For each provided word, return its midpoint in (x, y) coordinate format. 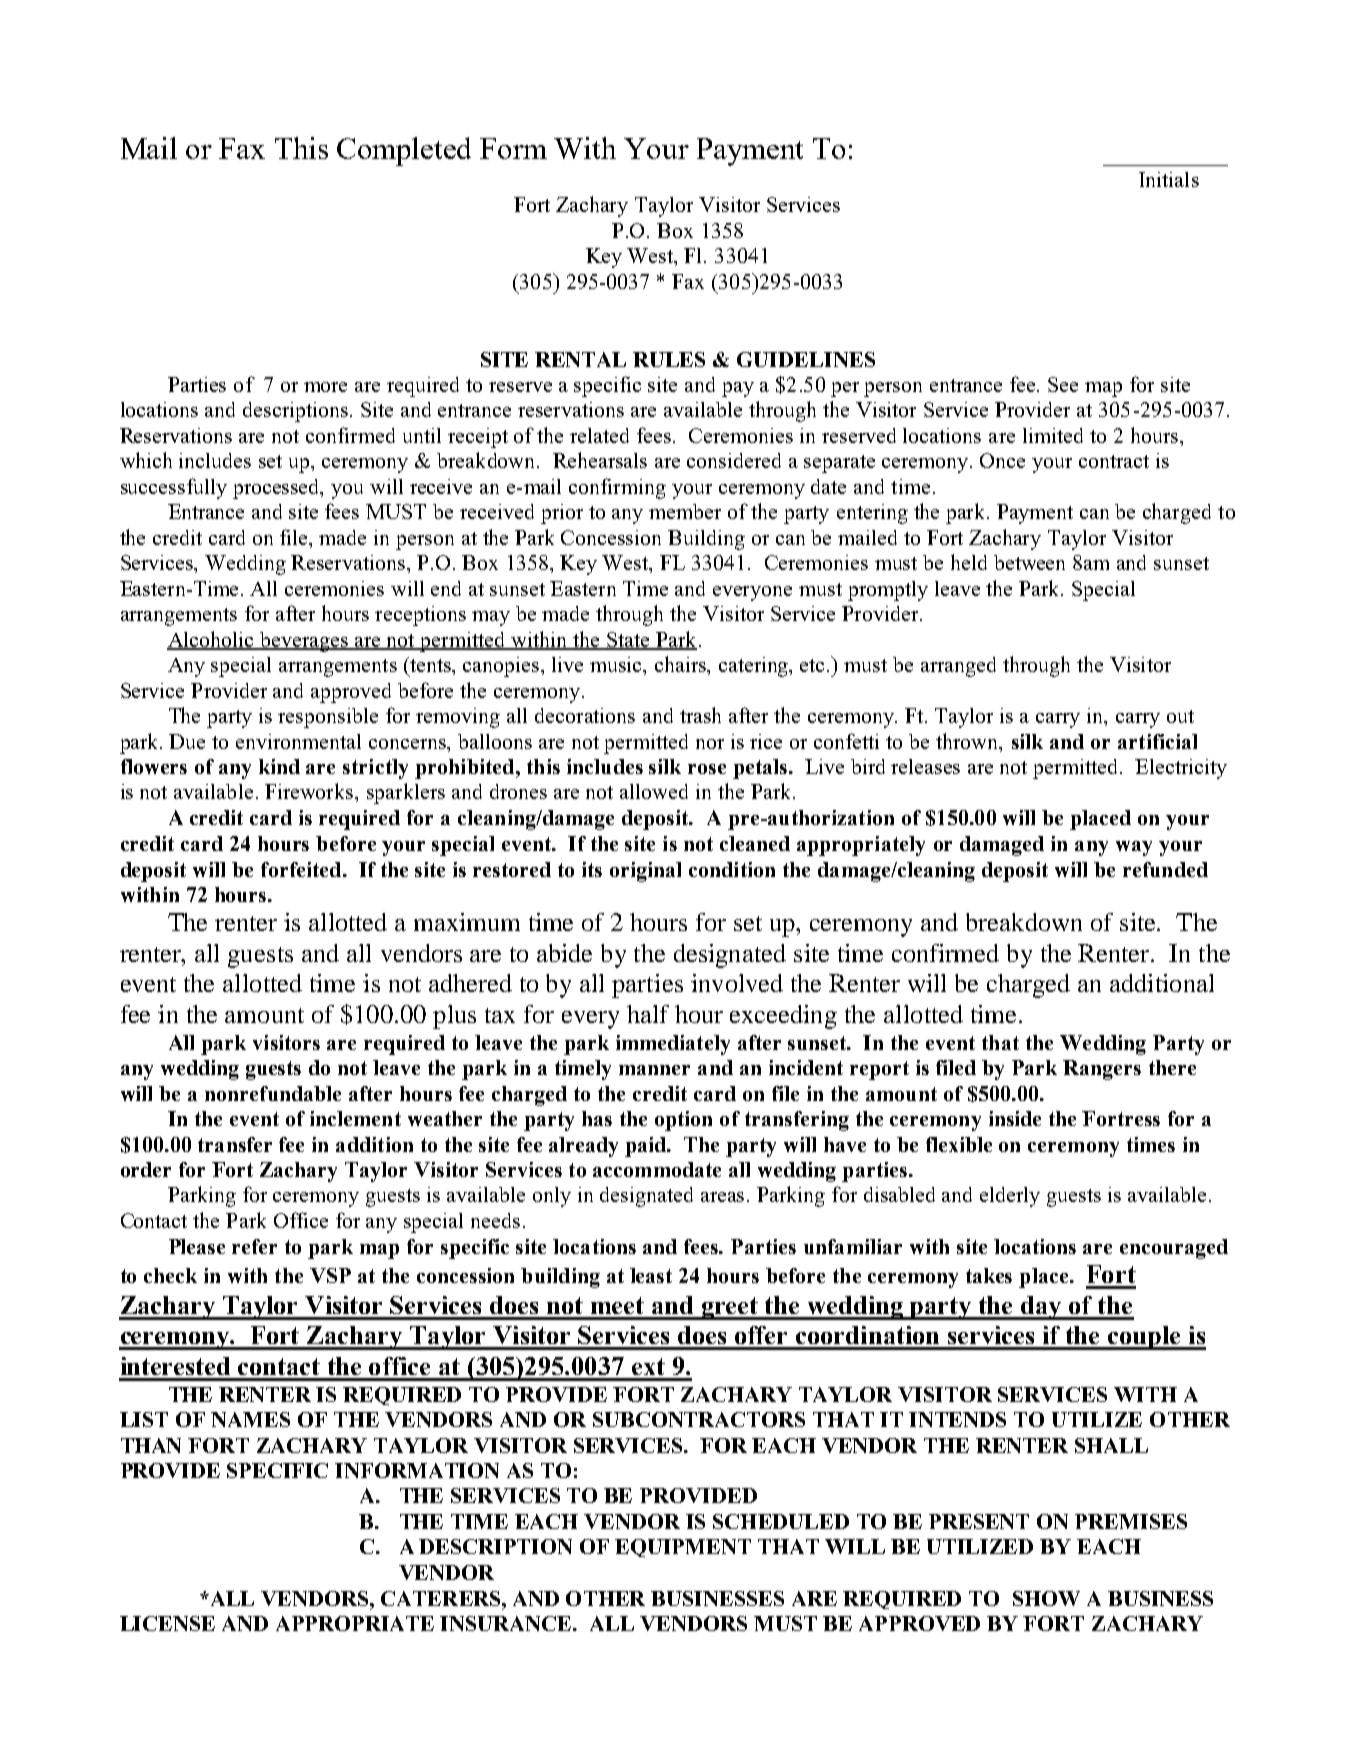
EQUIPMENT (683, 1548)
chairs (682, 665)
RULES (669, 359)
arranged (958, 667)
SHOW (1046, 1598)
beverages (304, 642)
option (683, 1121)
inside (1015, 1118)
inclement (355, 1118)
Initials (1169, 179)
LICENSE (167, 1623)
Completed (404, 151)
